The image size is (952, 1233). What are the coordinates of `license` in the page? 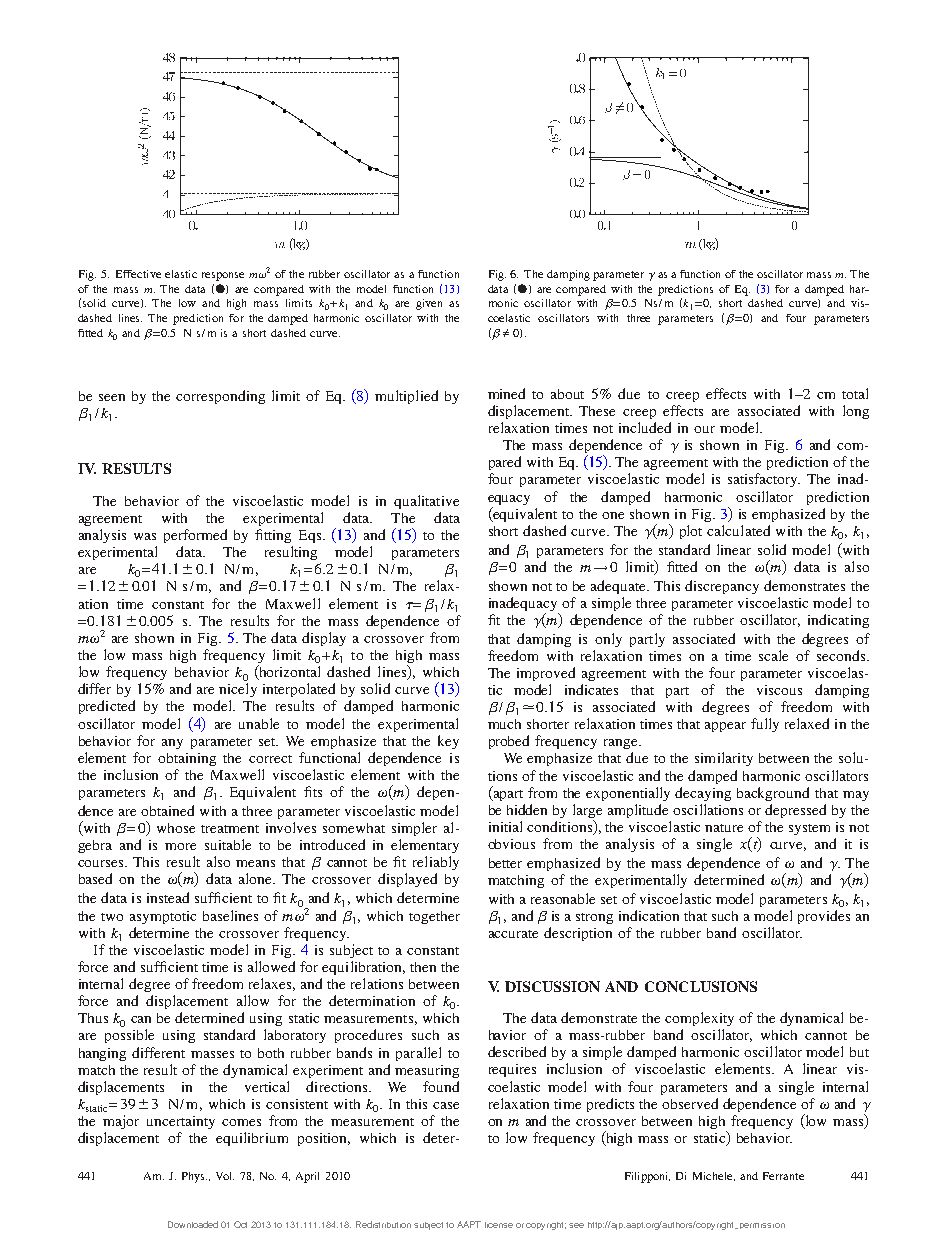 It's located at (499, 1225).
